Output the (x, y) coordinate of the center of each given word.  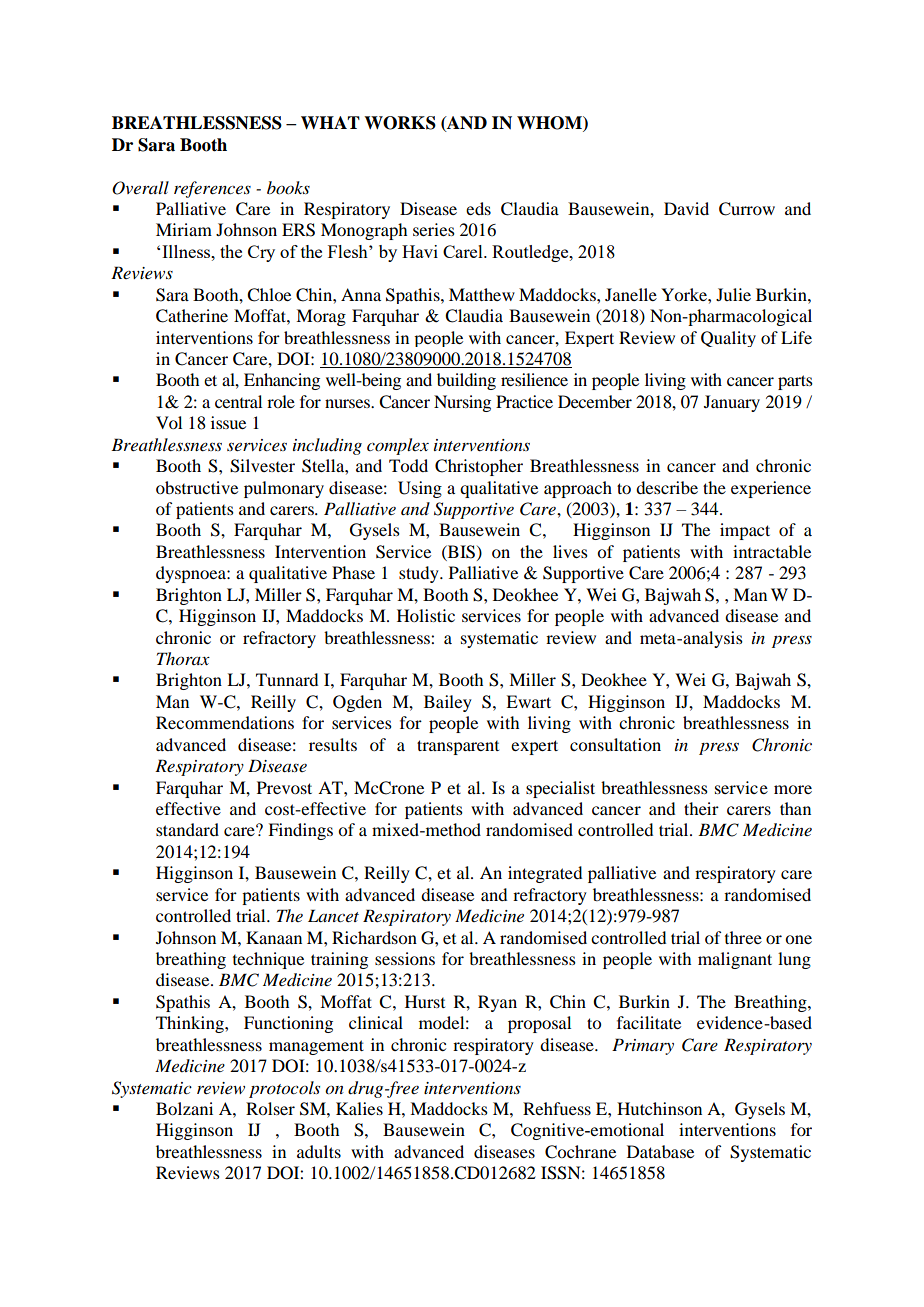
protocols (284, 1089)
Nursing (462, 403)
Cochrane (580, 1152)
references (212, 189)
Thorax (183, 659)
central (238, 401)
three (743, 937)
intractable (772, 551)
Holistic (426, 615)
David (686, 208)
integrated (545, 874)
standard (187, 829)
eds (478, 208)
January (732, 403)
